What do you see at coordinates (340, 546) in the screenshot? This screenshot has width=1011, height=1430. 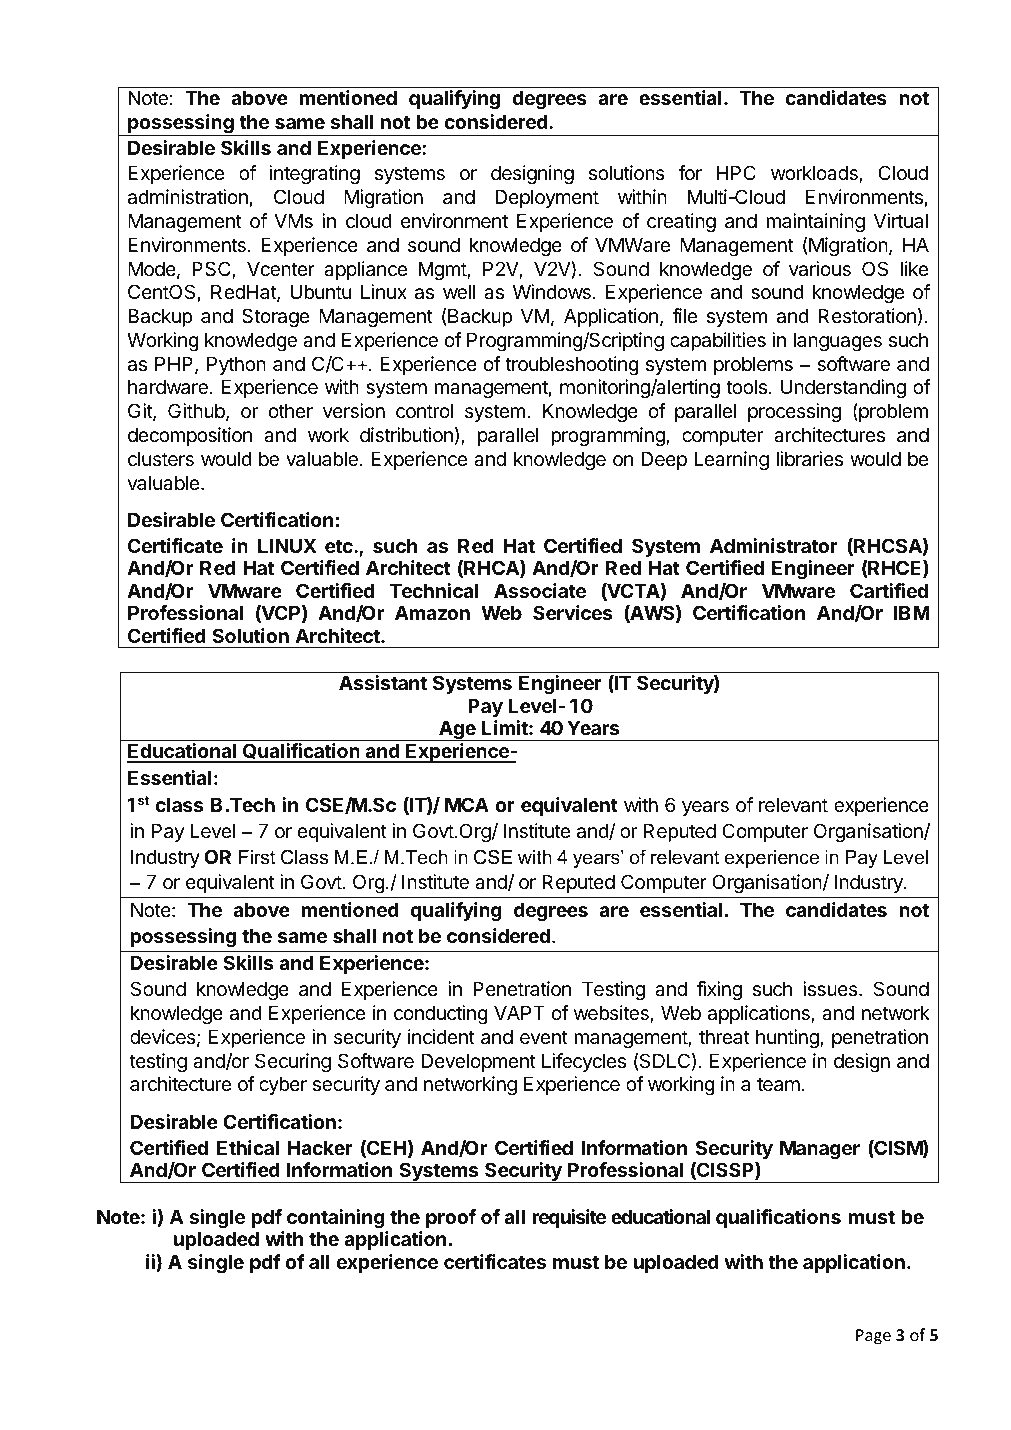 I see `etc` at bounding box center [340, 546].
